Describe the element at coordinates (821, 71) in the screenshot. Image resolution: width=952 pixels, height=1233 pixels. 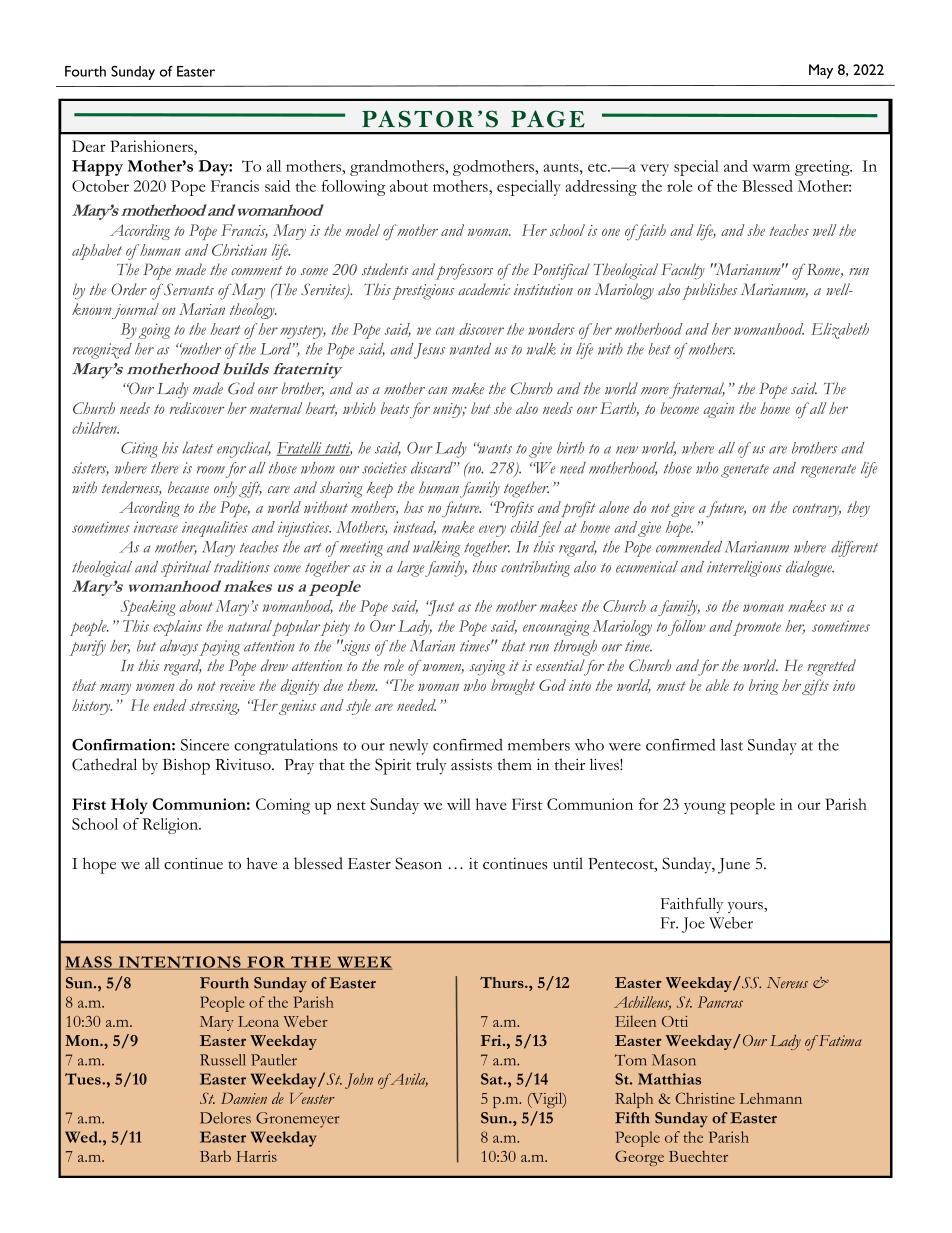
I see `May` at that location.
